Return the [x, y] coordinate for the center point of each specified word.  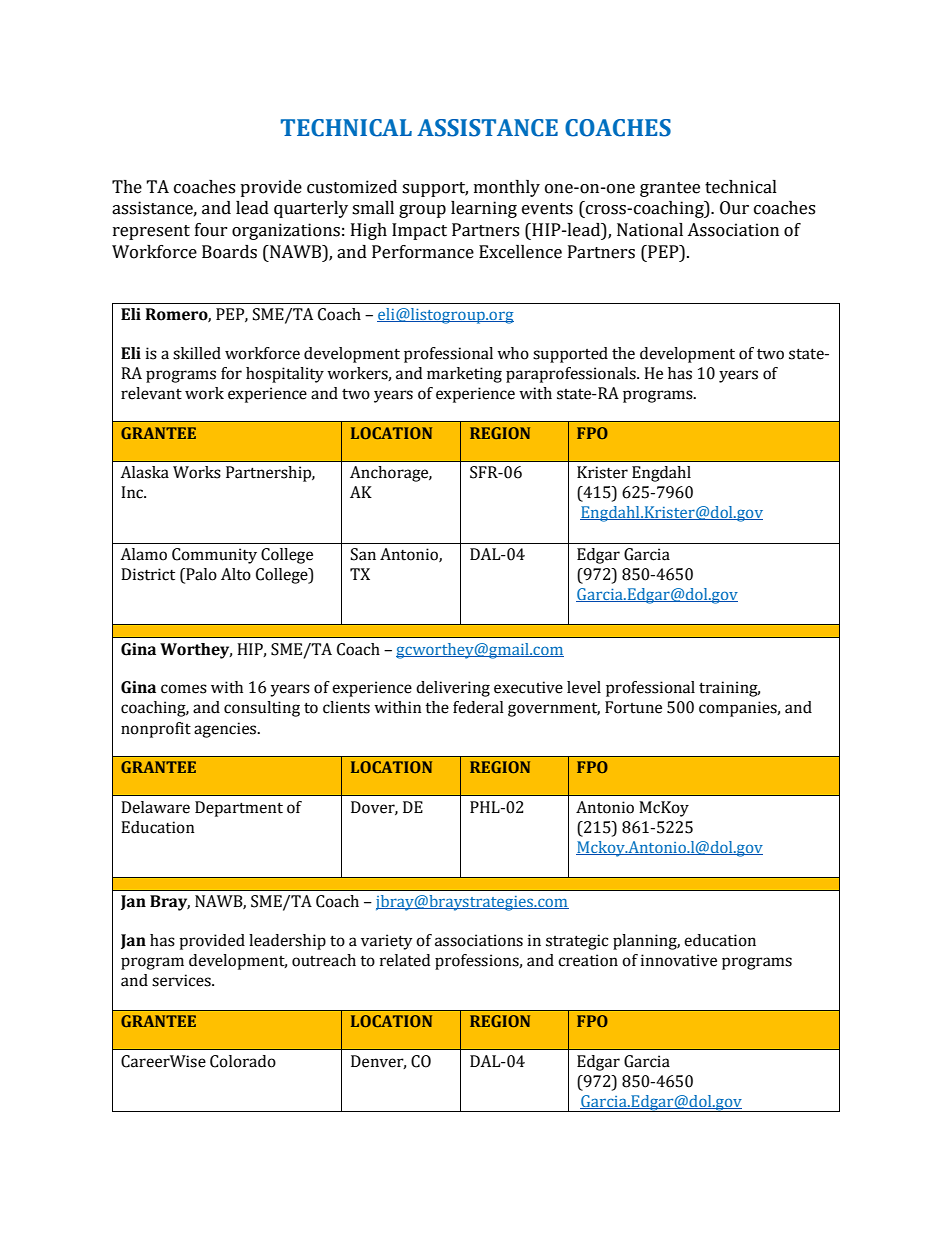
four [211, 230]
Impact [419, 231]
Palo [200, 575]
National [650, 230]
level [584, 687]
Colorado [243, 1061]
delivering [453, 689]
